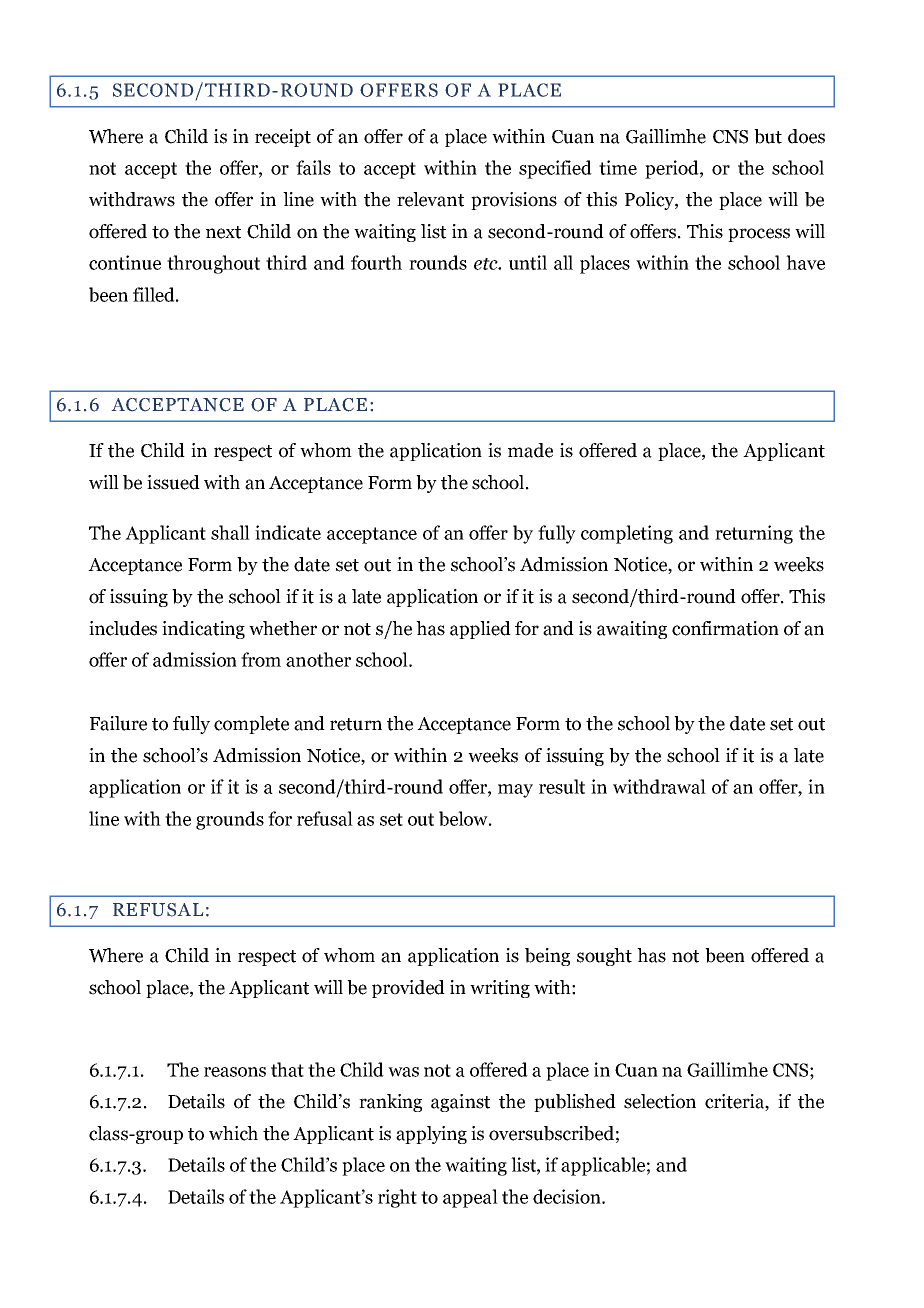  Describe the element at coordinates (515, 791) in the screenshot. I see `may` at that location.
